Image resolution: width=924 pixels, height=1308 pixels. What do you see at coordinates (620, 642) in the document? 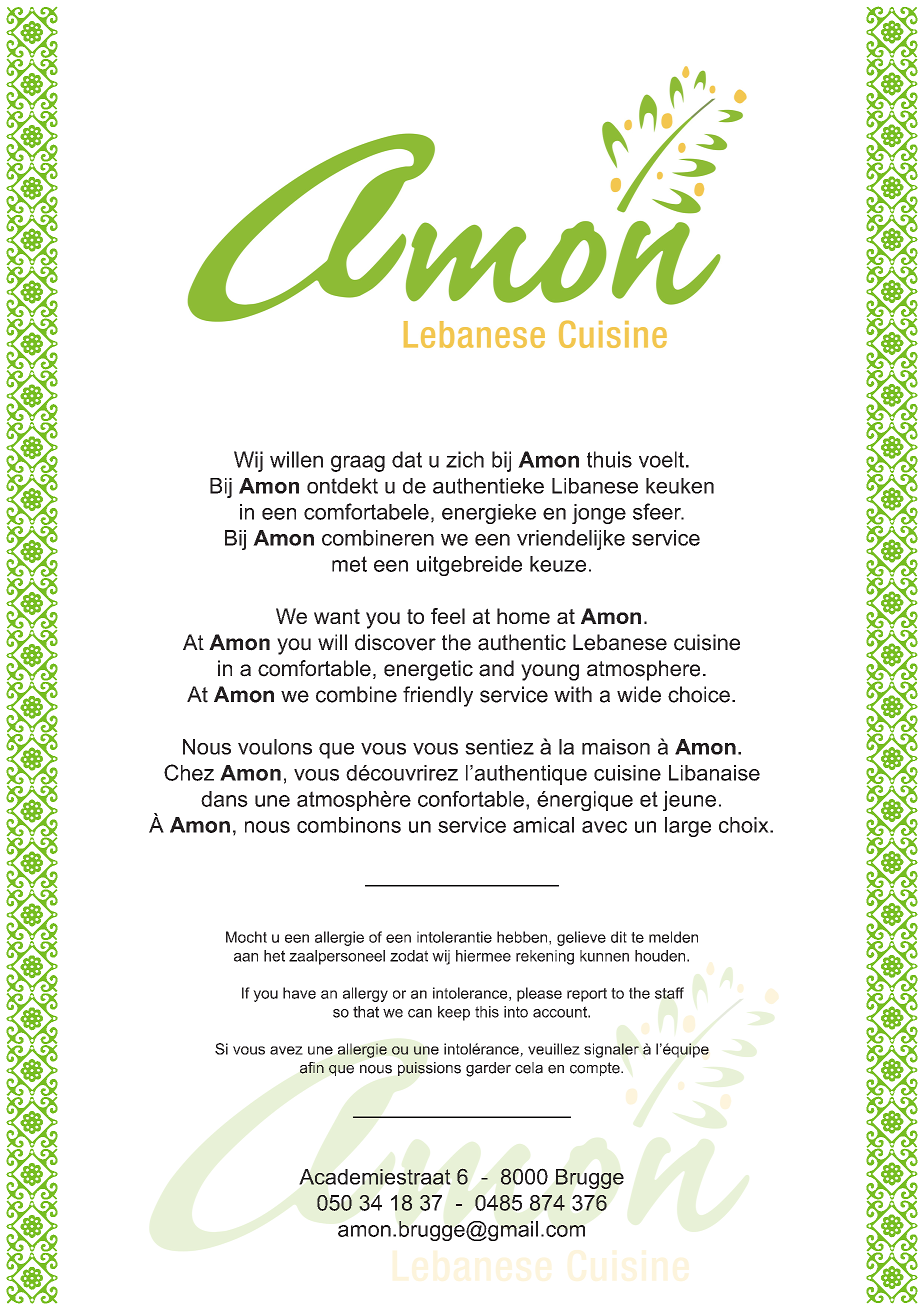
I see `Lebanese` at bounding box center [620, 642].
